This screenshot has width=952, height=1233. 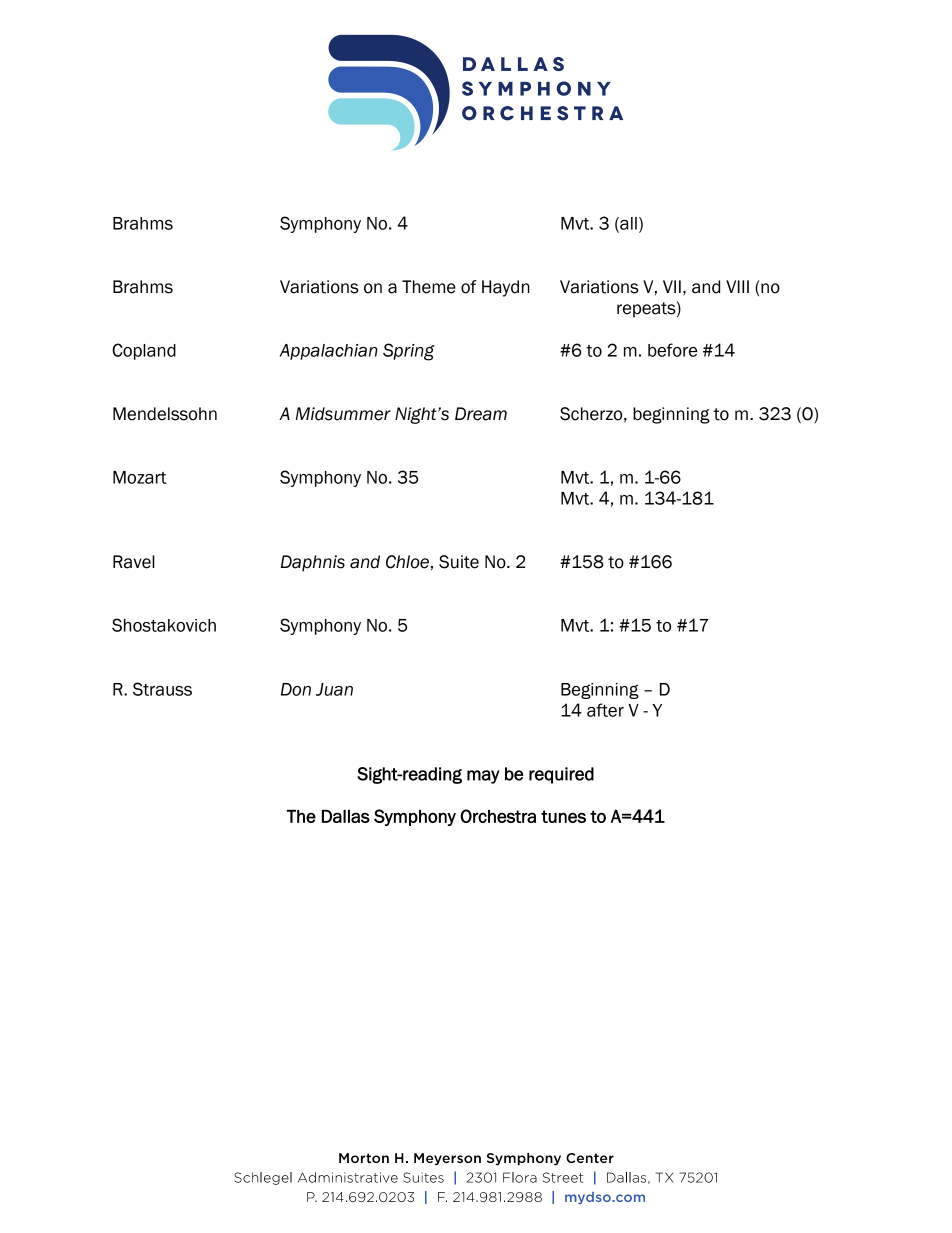 I want to click on tunes, so click(x=563, y=816).
